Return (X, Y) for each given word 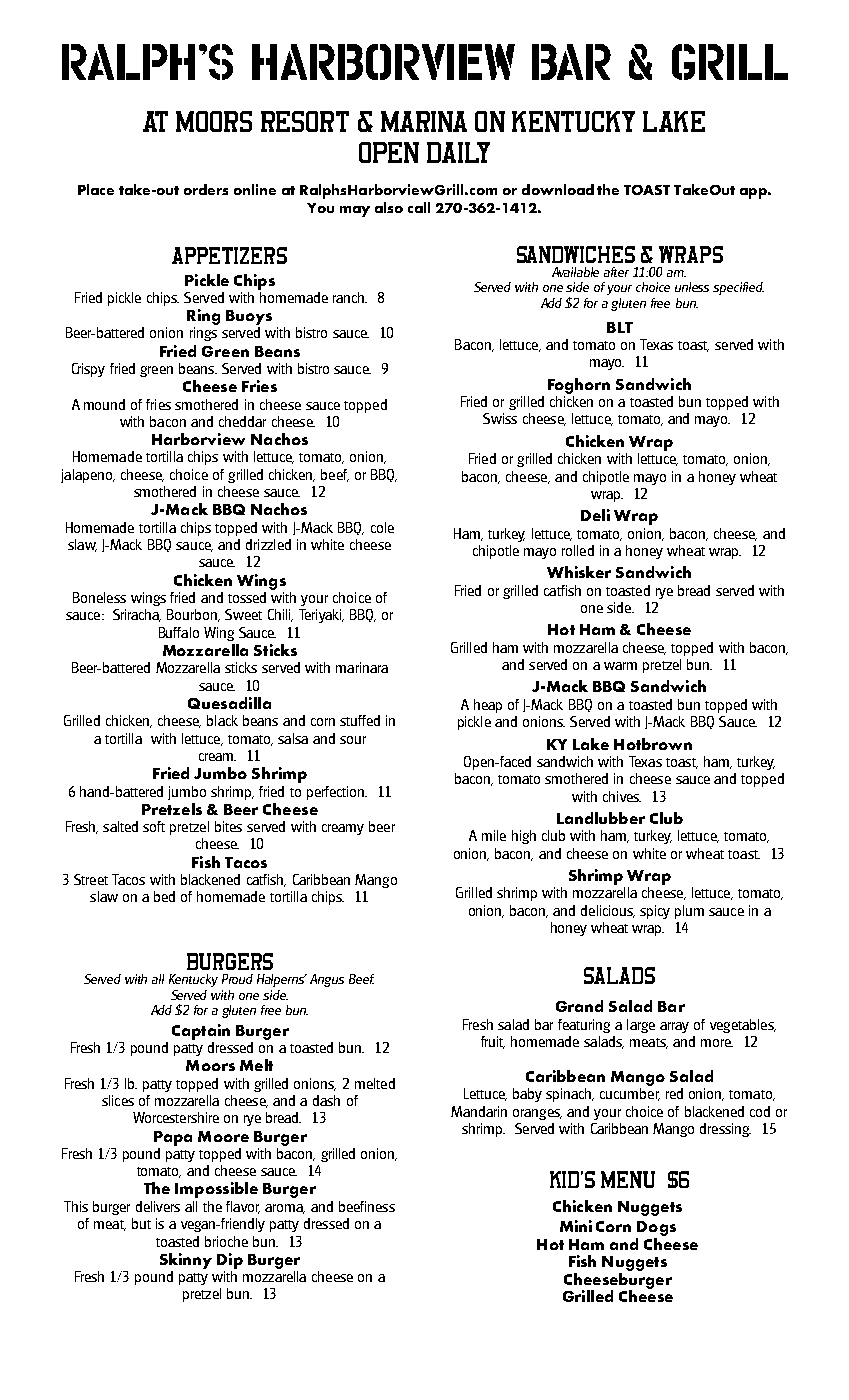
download (558, 189)
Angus (327, 980)
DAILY (458, 152)
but (141, 1223)
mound (104, 404)
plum (689, 912)
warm (620, 666)
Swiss (500, 418)
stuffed (360, 720)
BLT (620, 327)
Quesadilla (229, 703)
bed (164, 896)
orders (206, 189)
